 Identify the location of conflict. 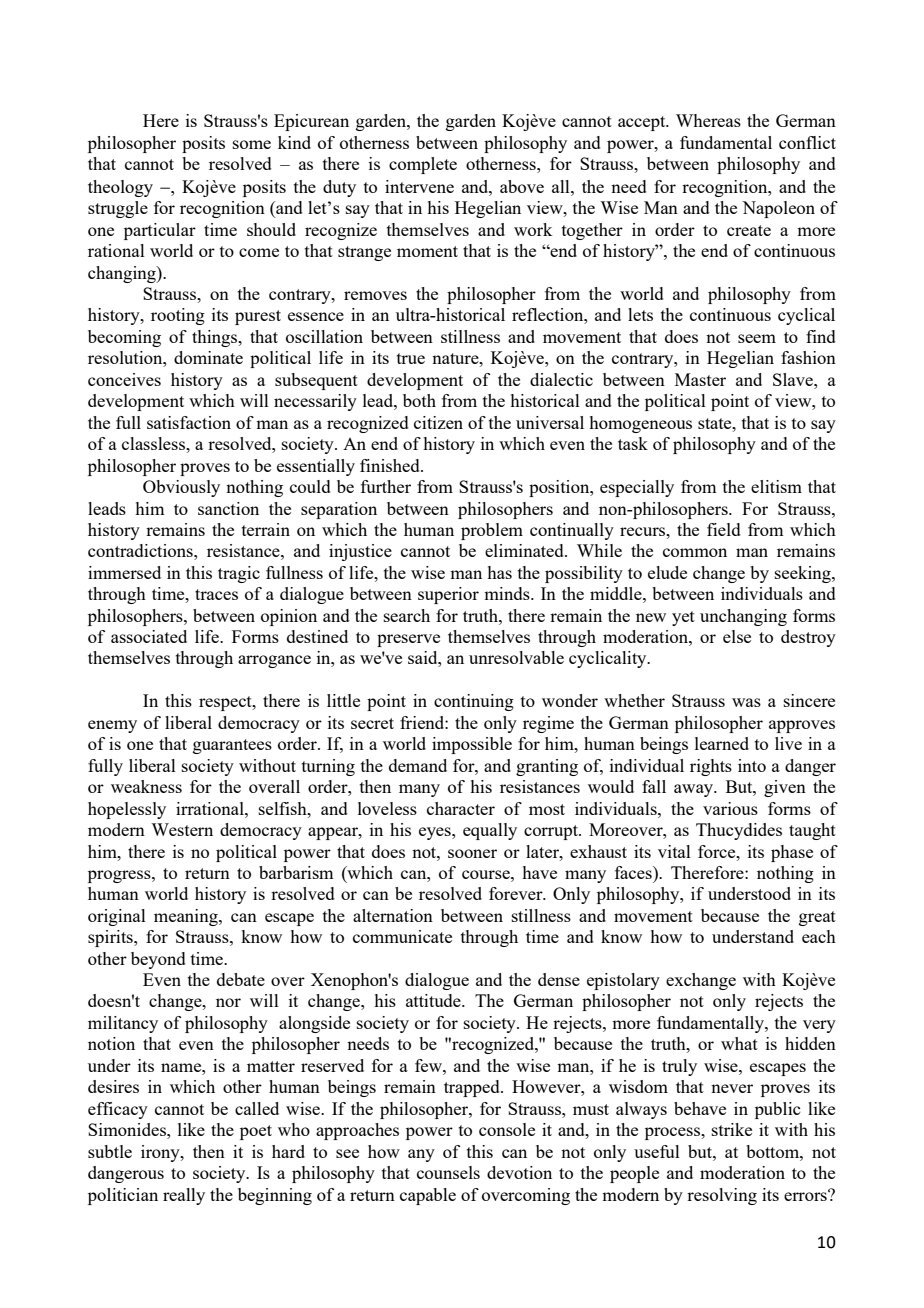
(807, 142).
